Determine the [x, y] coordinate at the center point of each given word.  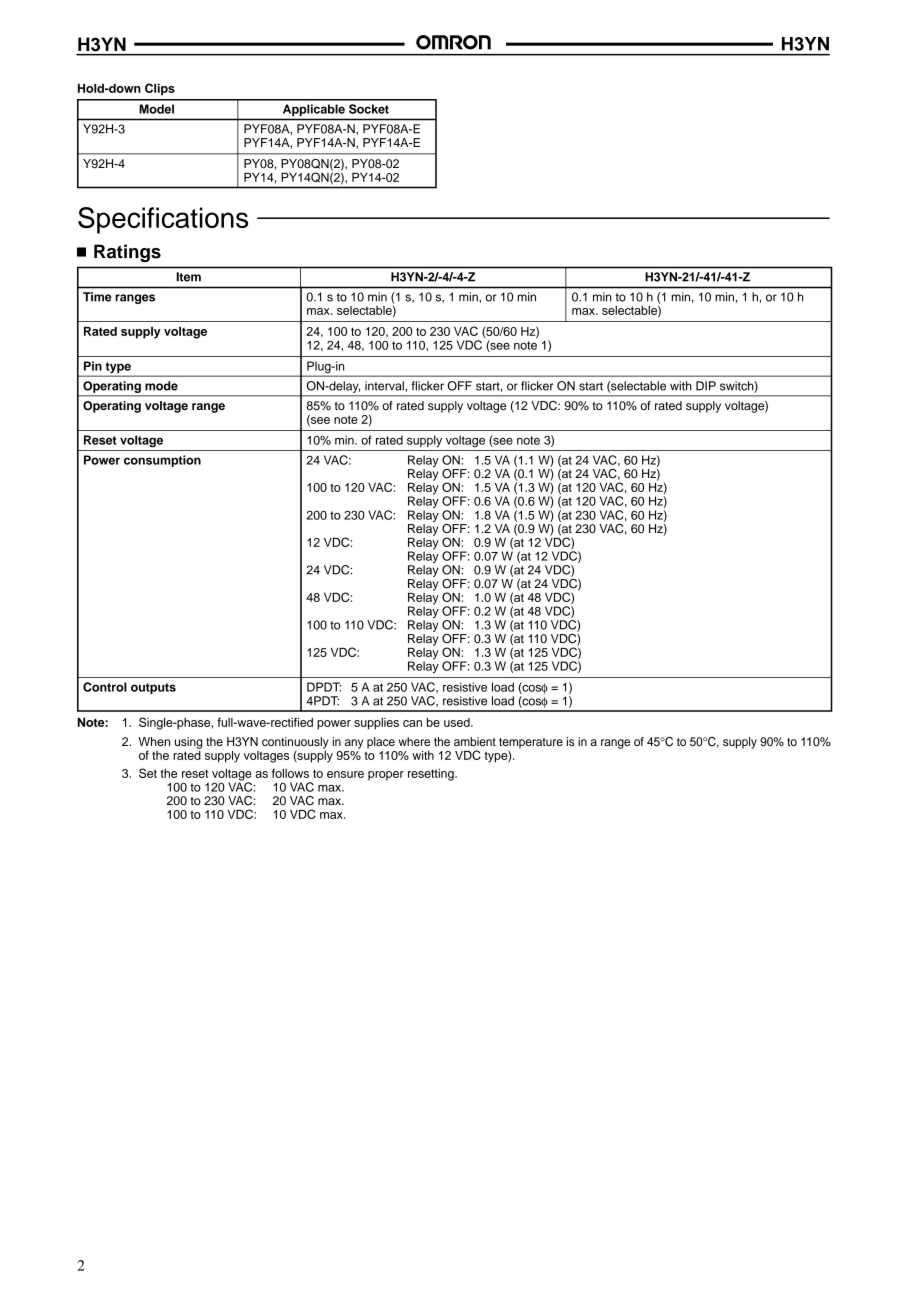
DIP [706, 386]
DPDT [324, 687]
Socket [369, 109]
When [154, 741]
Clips [160, 89]
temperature [531, 744]
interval [385, 386]
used [458, 722]
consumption [162, 461]
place [381, 743]
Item [188, 277]
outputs [153, 688]
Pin [93, 366]
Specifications [163, 220]
